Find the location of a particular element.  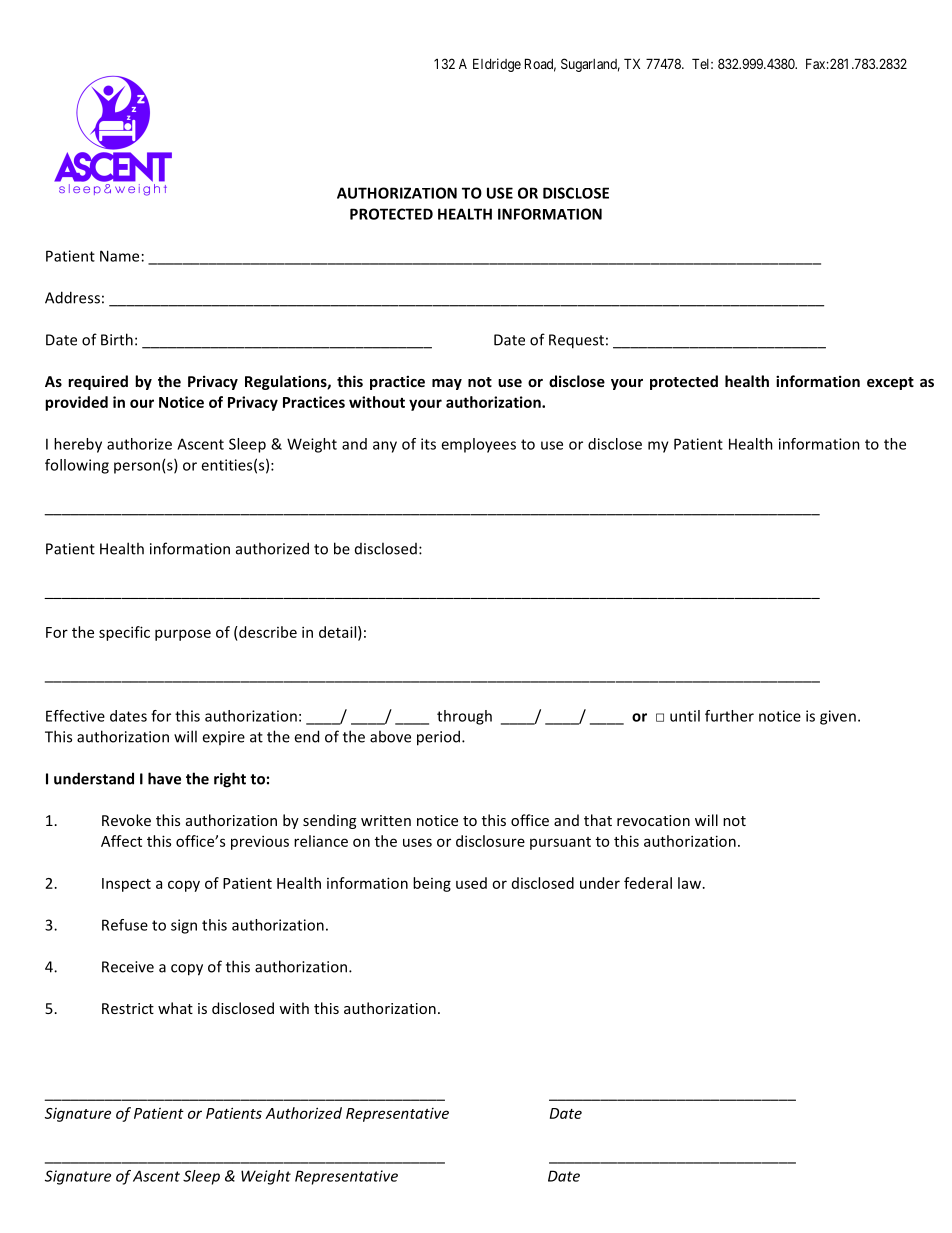

used is located at coordinates (471, 883).
